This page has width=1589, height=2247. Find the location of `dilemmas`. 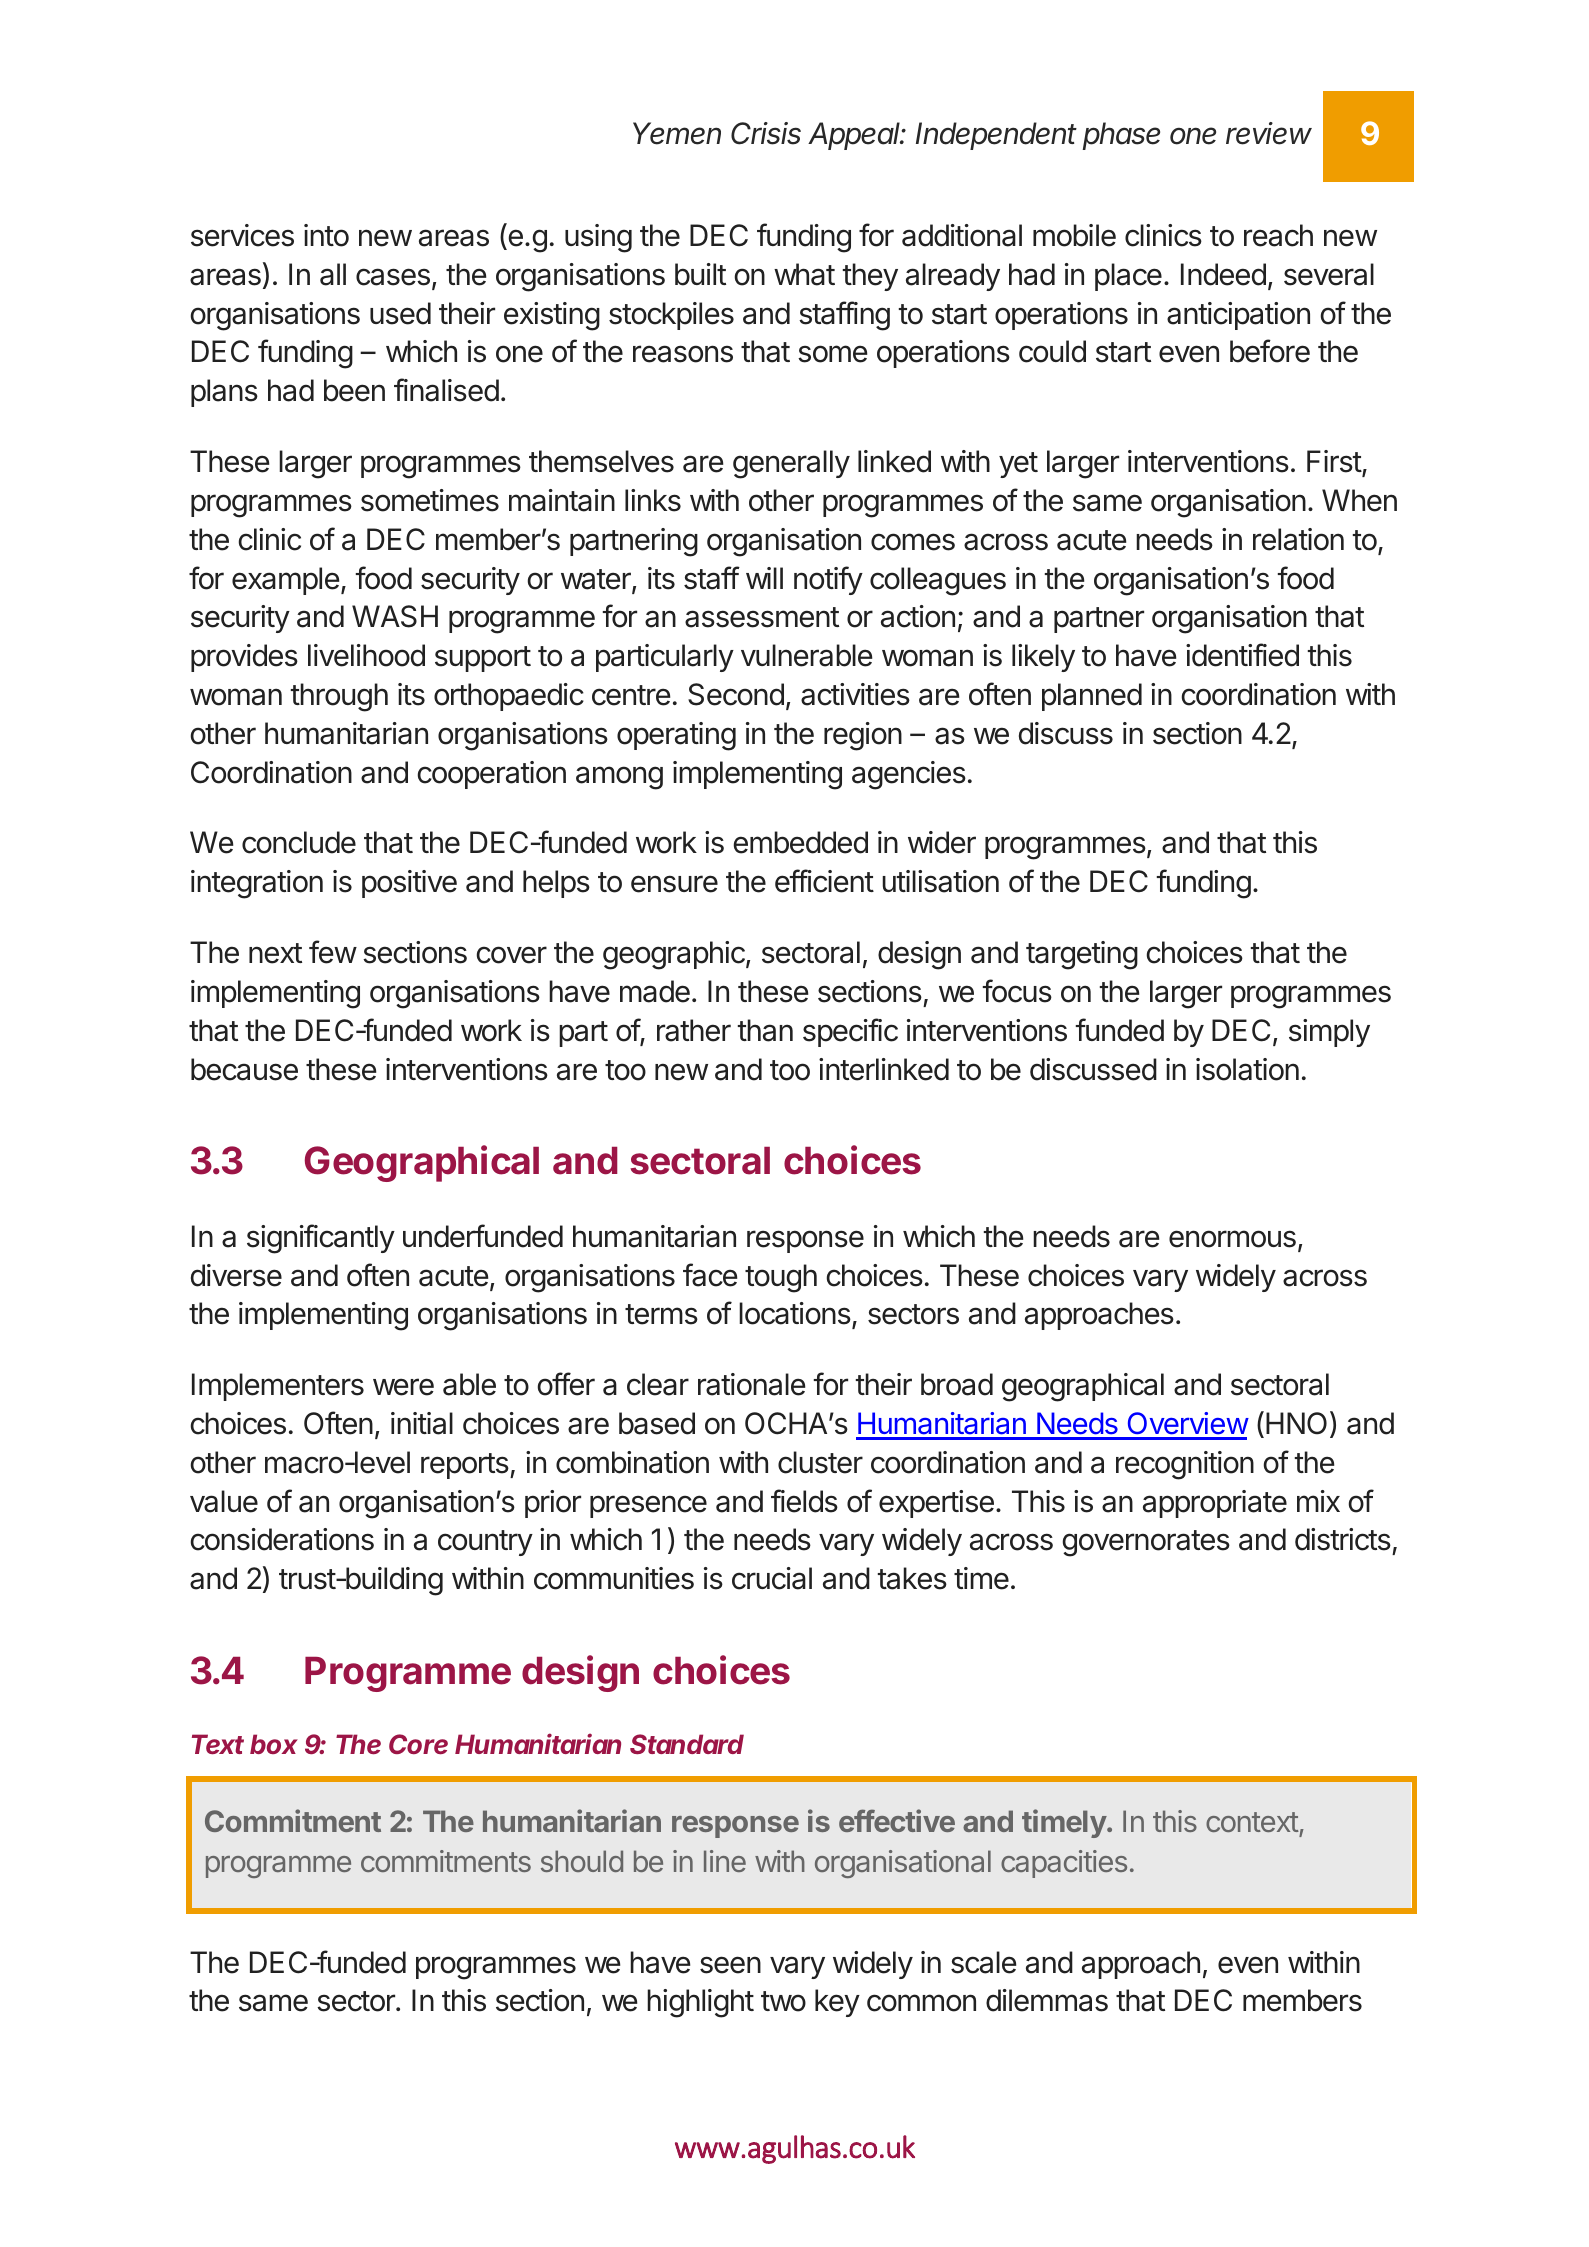

dilemmas is located at coordinates (1047, 2000).
